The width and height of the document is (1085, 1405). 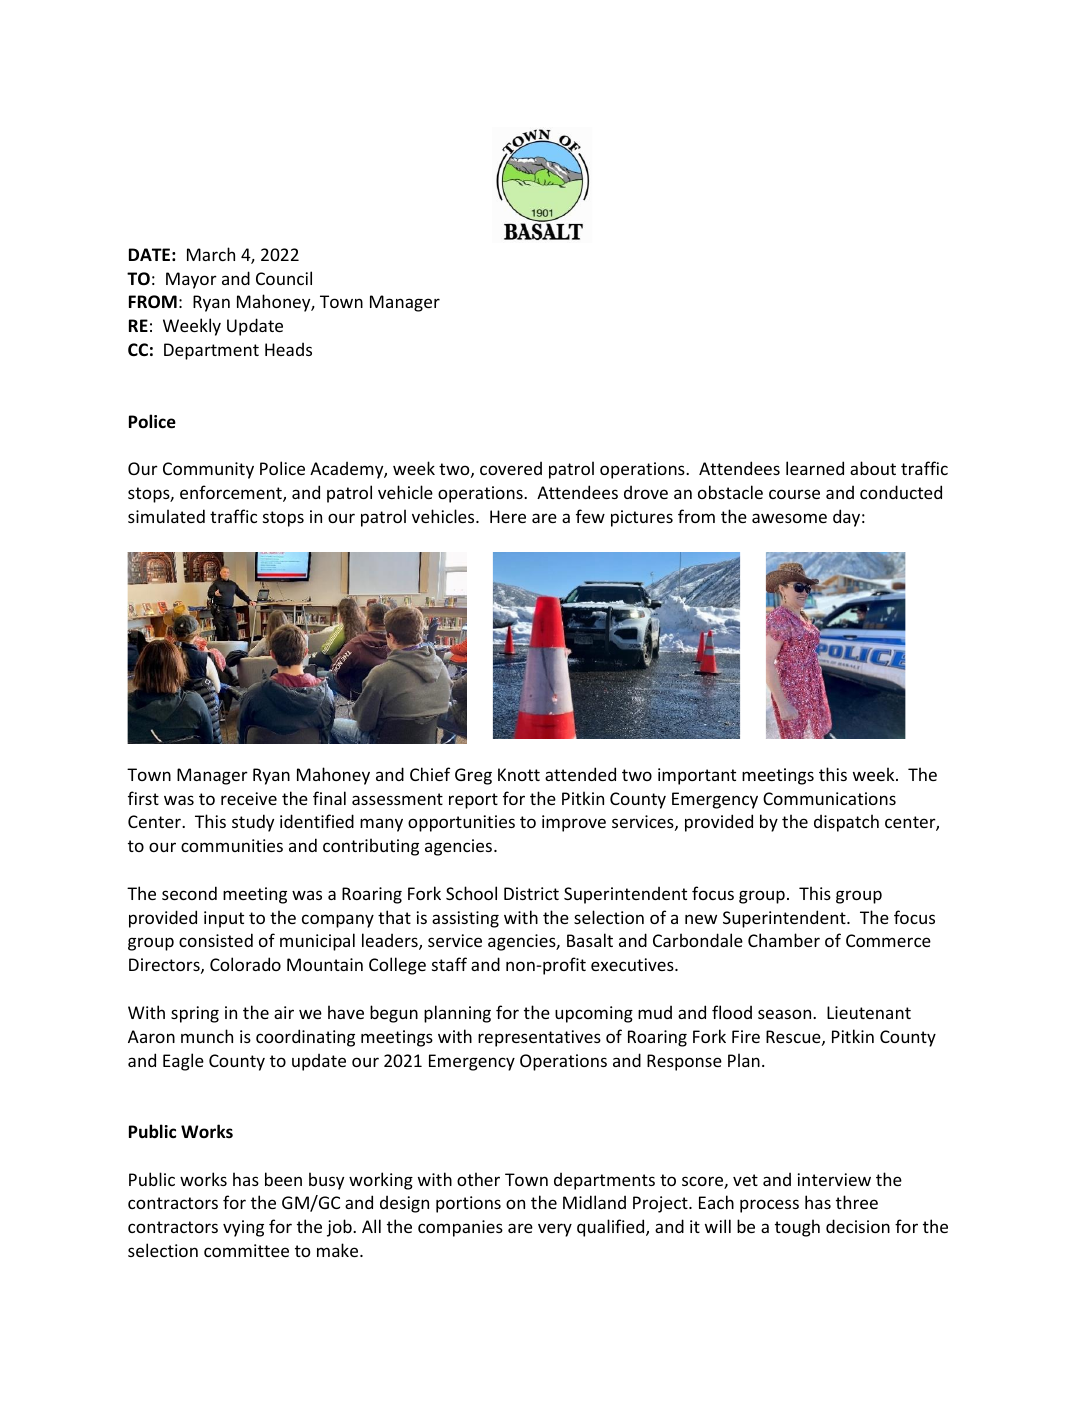 I want to click on Knott, so click(x=519, y=774).
